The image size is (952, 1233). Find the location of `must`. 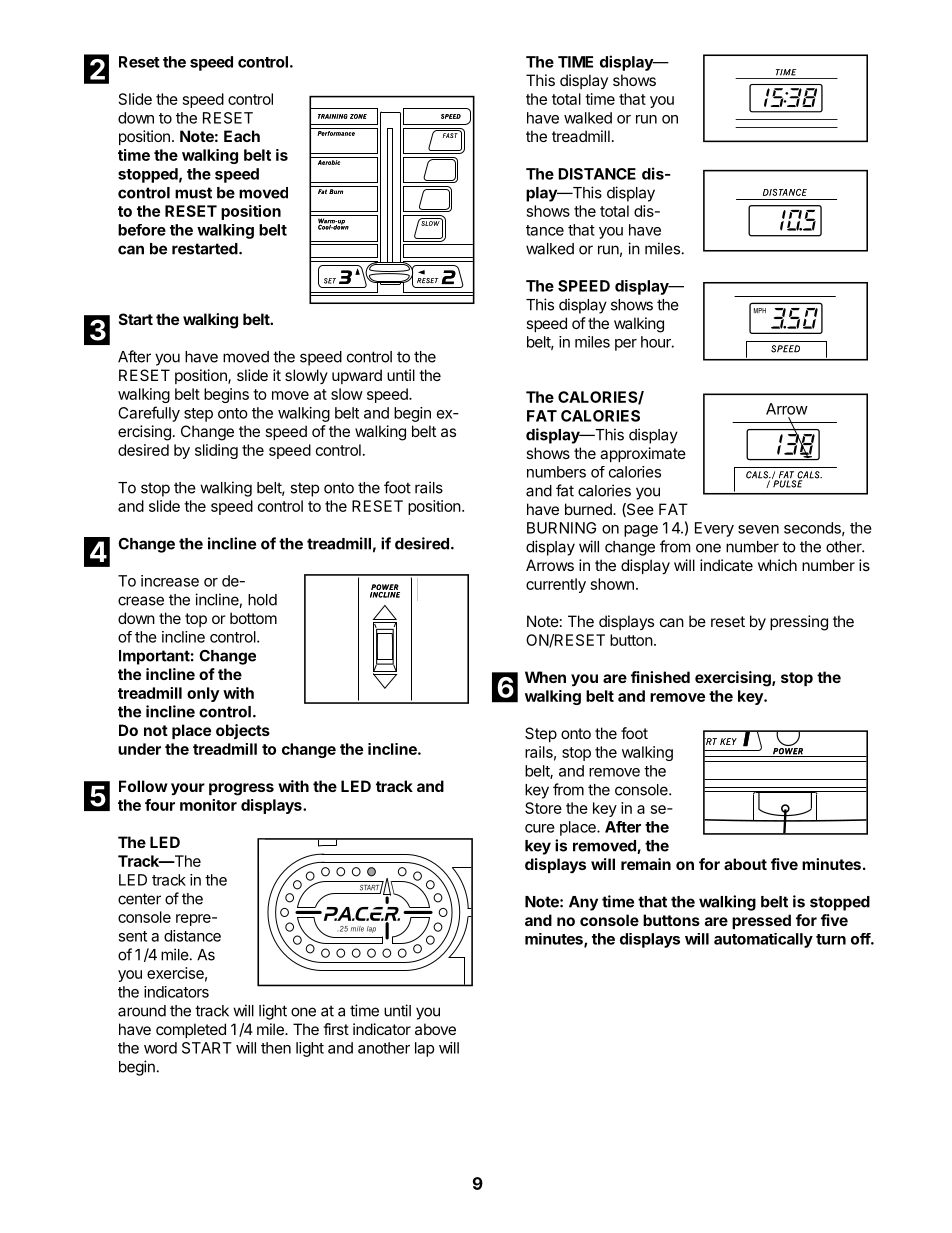

must is located at coordinates (193, 193).
